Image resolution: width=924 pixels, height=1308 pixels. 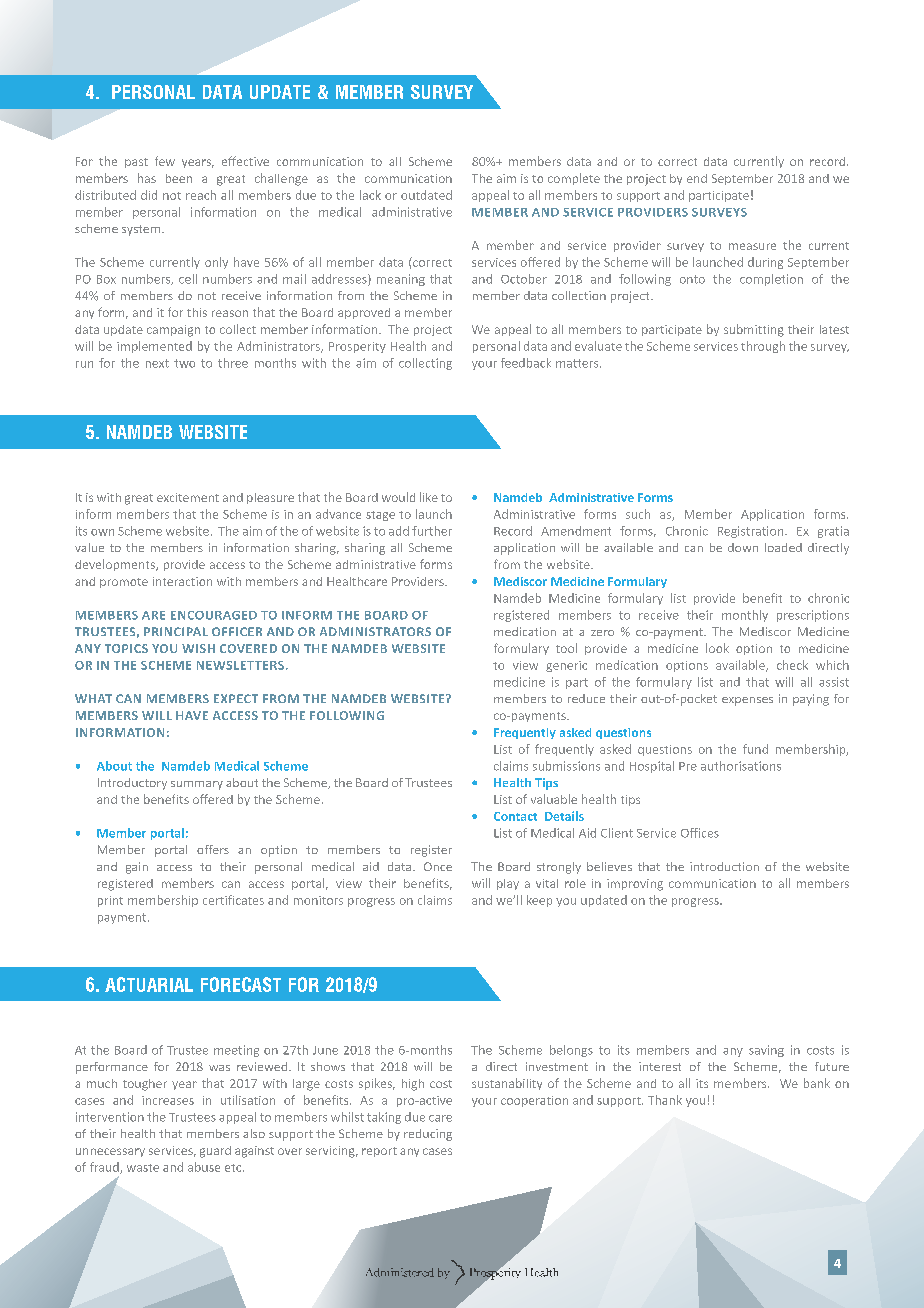 I want to click on measure, so click(x=752, y=246).
